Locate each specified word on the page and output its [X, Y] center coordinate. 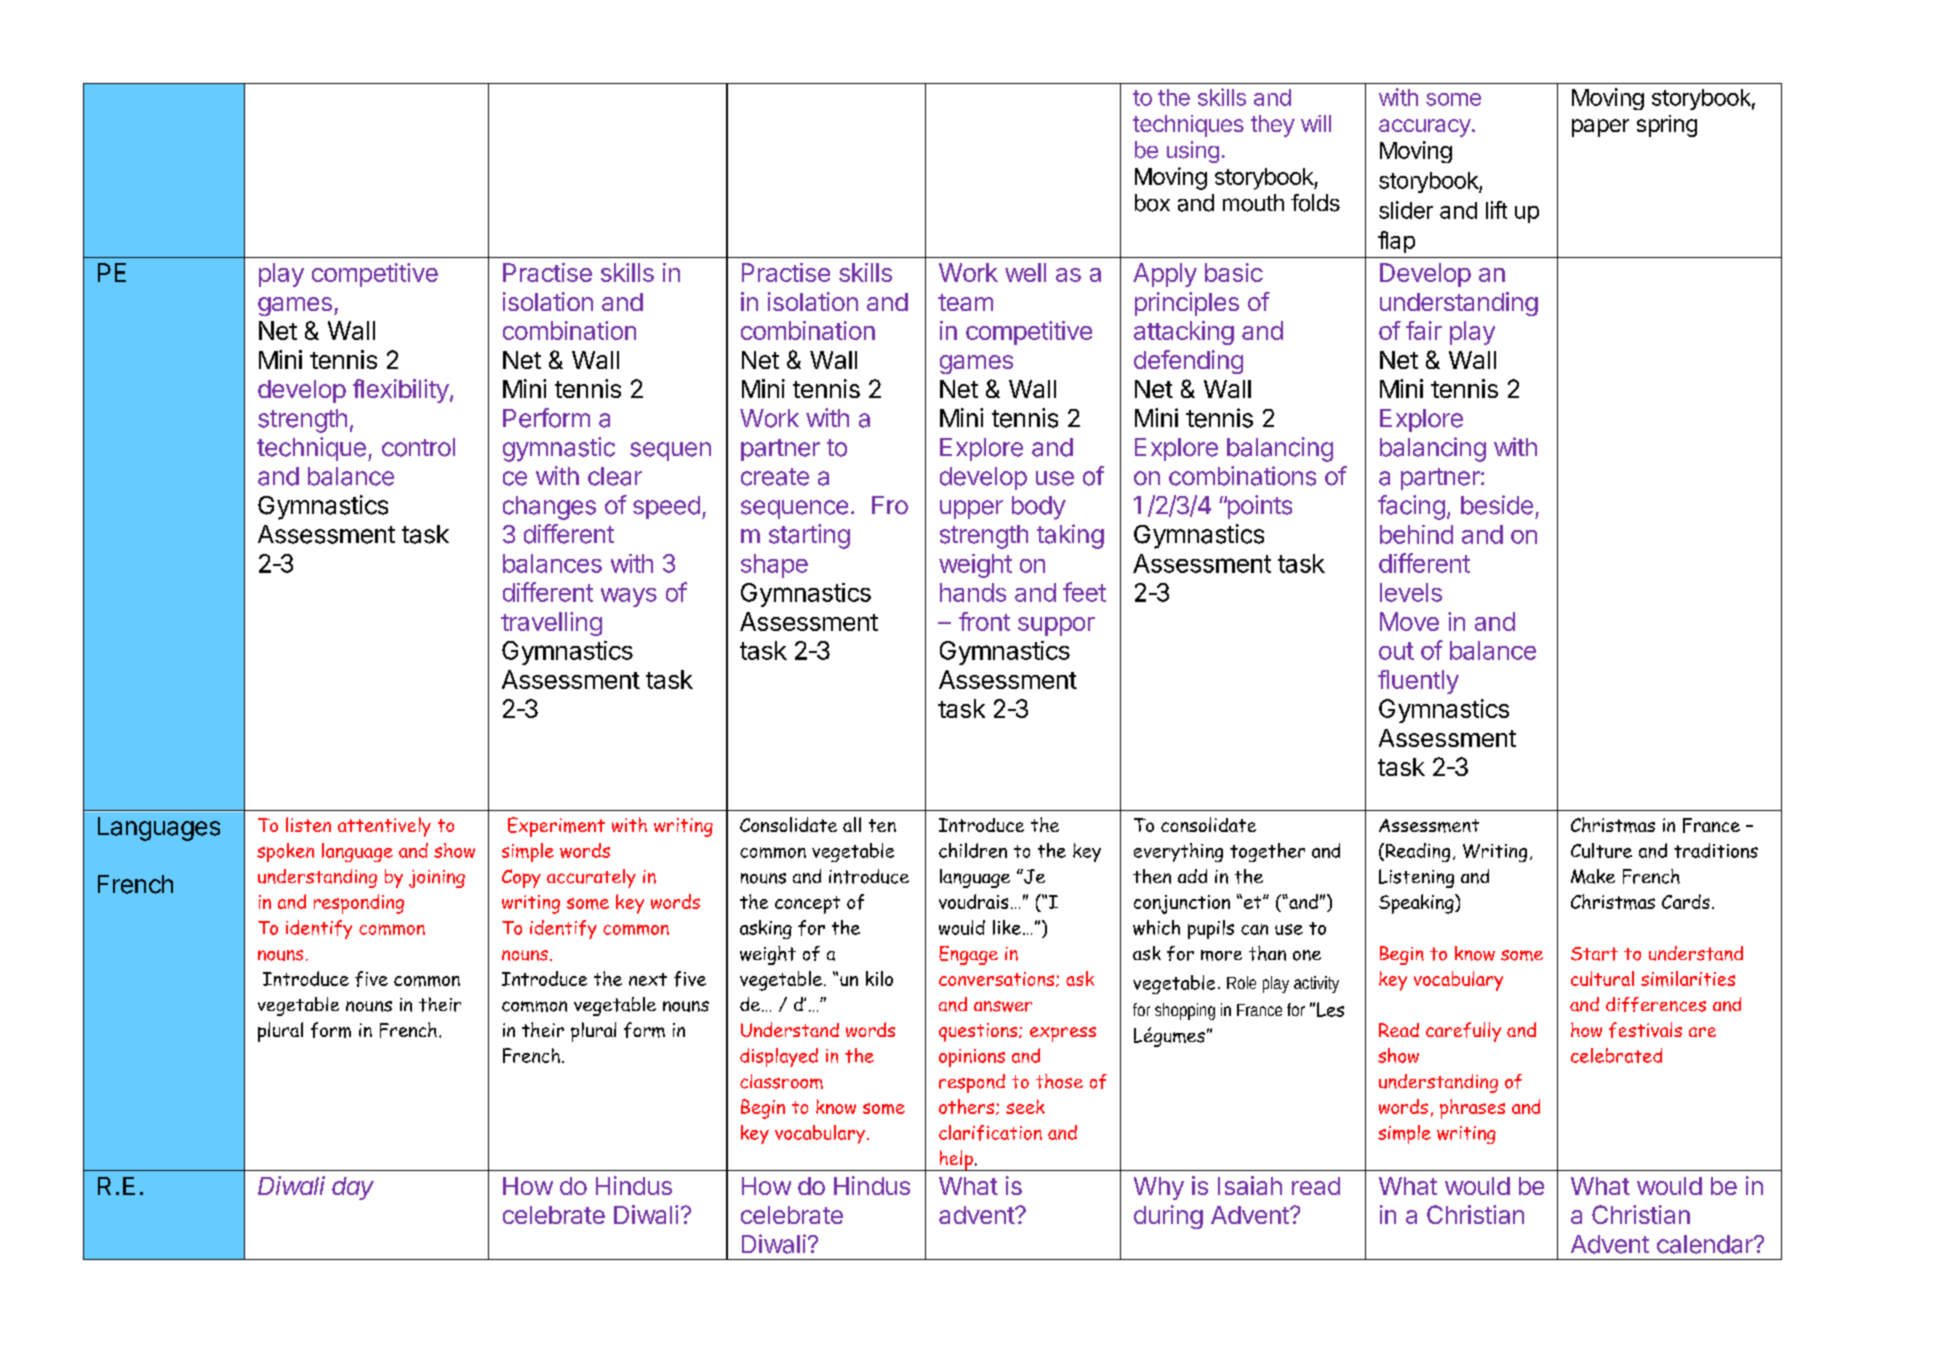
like [1007, 927]
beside [1497, 505]
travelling [551, 624]
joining [437, 879]
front [984, 621]
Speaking [1417, 904]
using [1193, 152]
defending [1188, 362]
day [353, 1188]
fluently [1418, 682]
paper [1600, 128]
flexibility [401, 391]
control [418, 447]
